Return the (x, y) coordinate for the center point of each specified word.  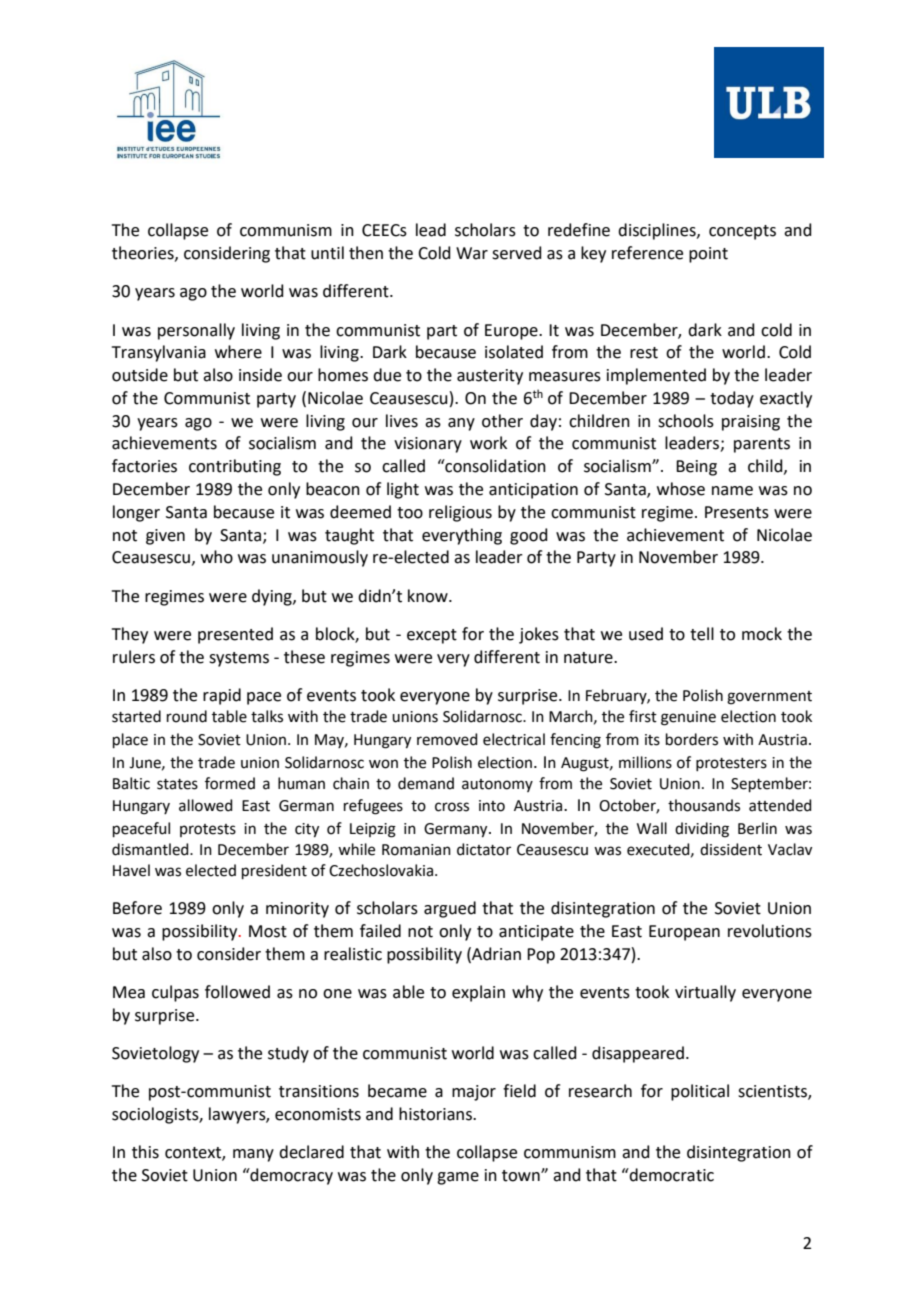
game (458, 1178)
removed (447, 739)
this (145, 1152)
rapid (222, 696)
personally (196, 331)
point (708, 255)
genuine (688, 718)
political (700, 1092)
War (472, 253)
